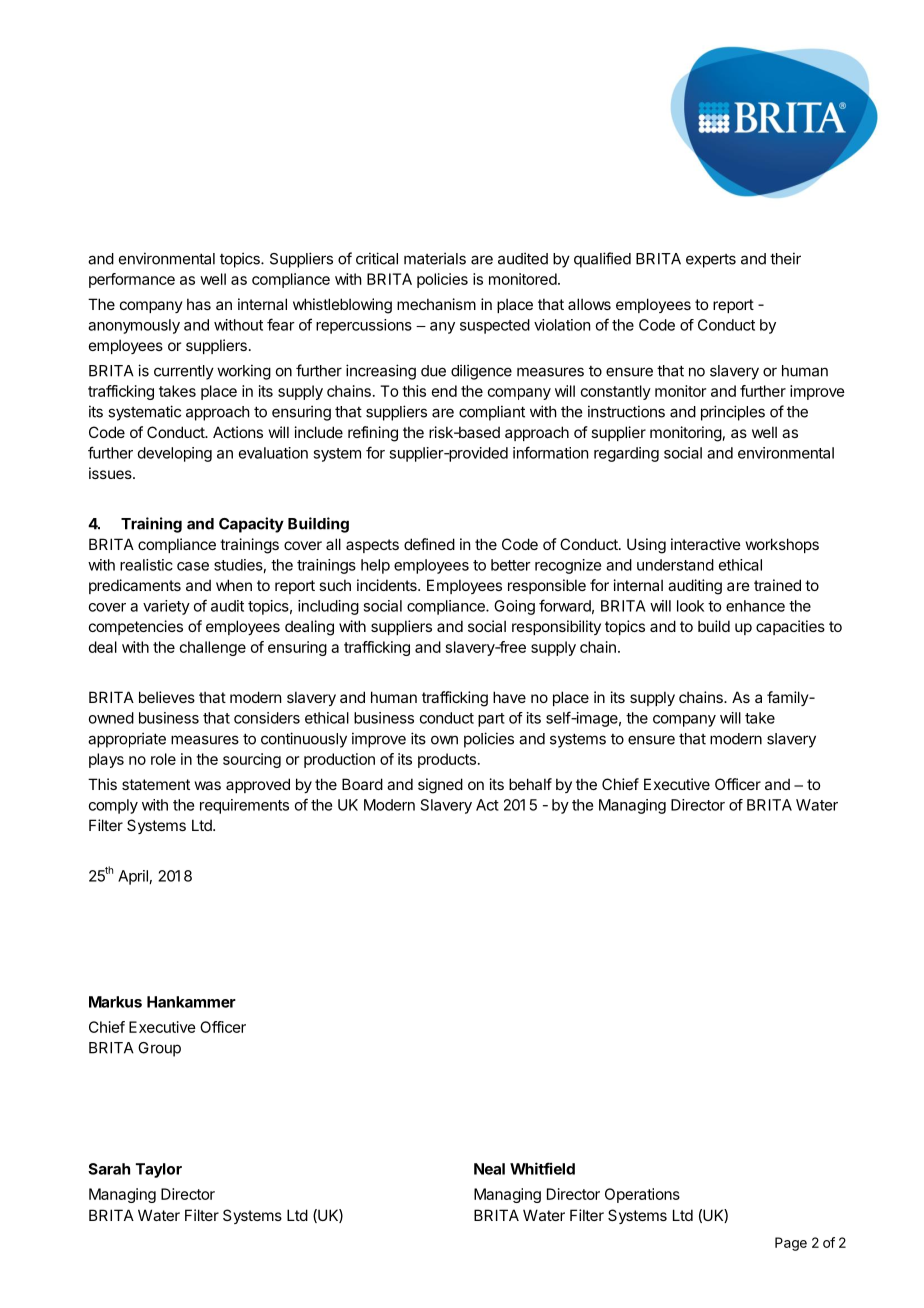 The height and width of the screenshot is (1308, 924). What do you see at coordinates (711, 261) in the screenshot?
I see `experts` at bounding box center [711, 261].
